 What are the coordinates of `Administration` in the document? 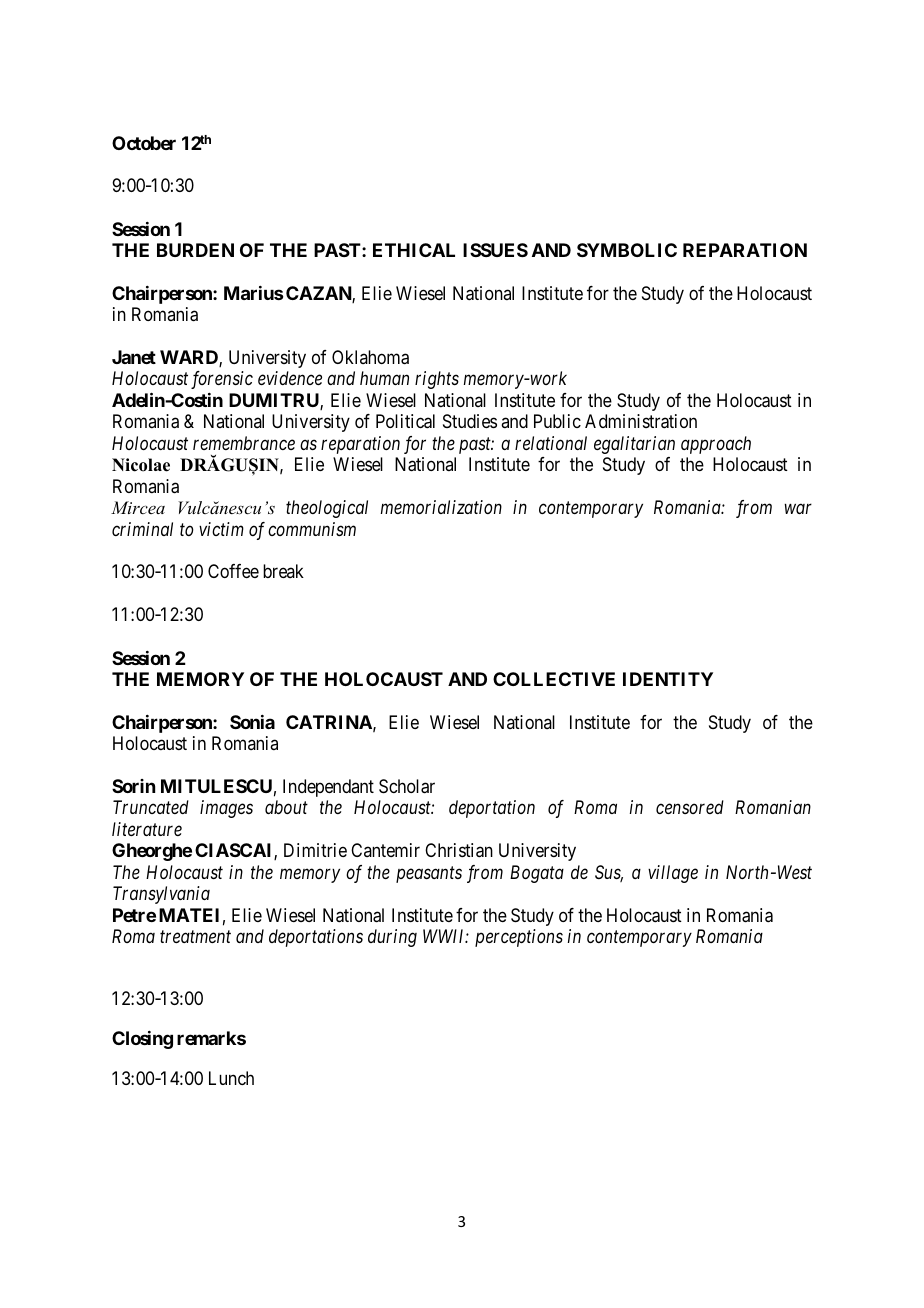 It's located at (641, 421).
